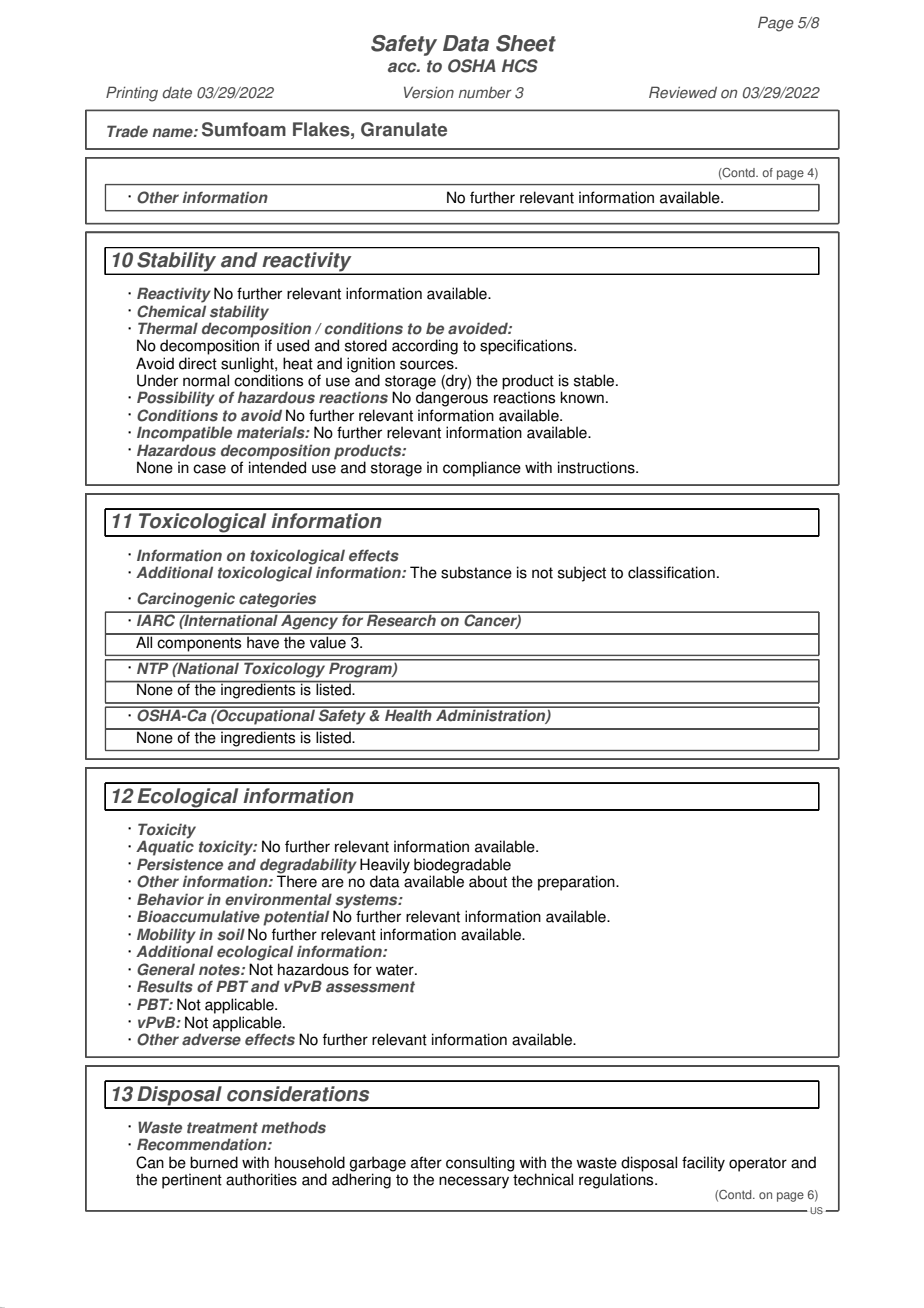  Describe the element at coordinates (462, 867) in the screenshot. I see `biodegradable` at that location.
